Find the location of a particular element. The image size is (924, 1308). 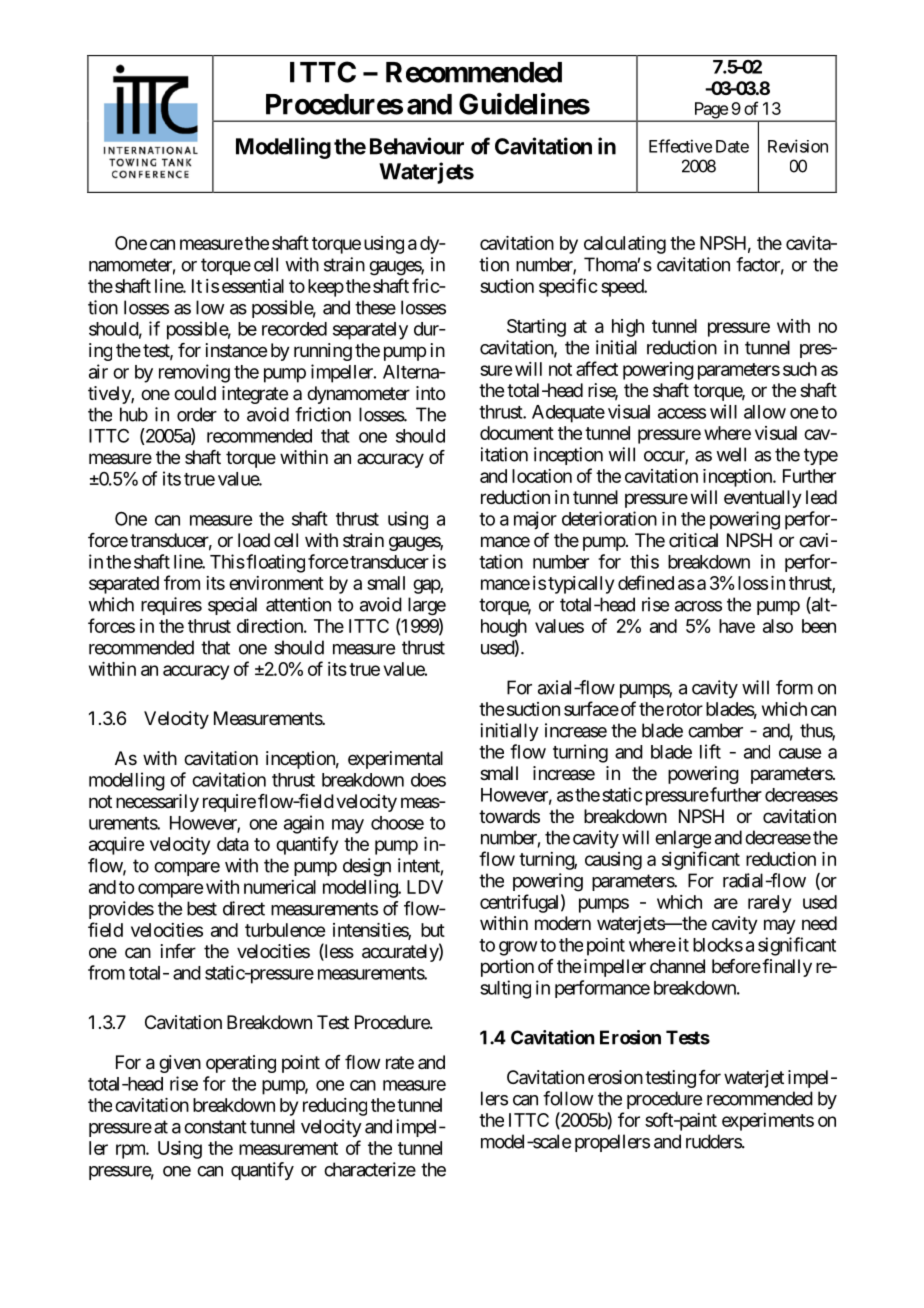

Page is located at coordinates (710, 111).
